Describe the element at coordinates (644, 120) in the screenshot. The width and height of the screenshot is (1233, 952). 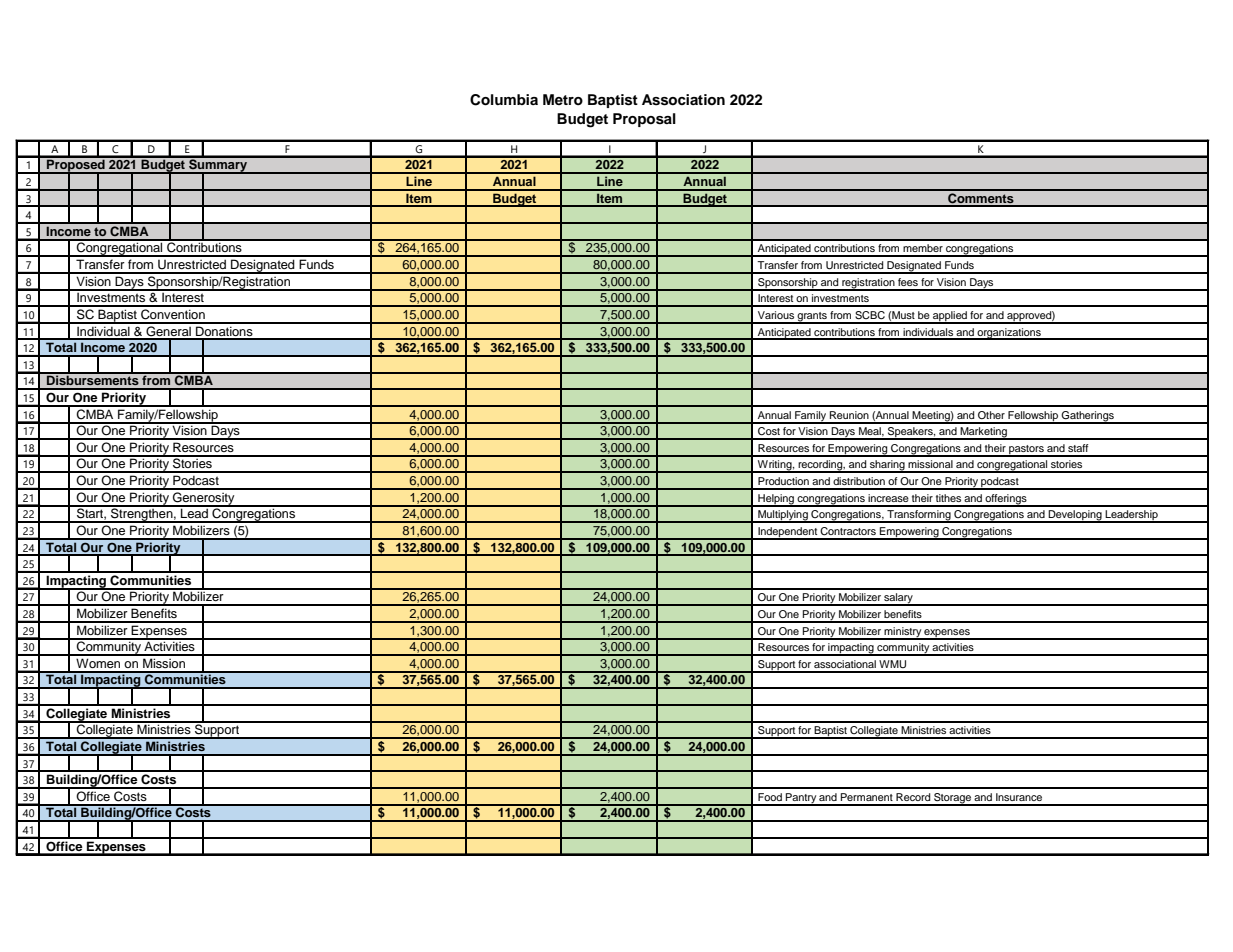
I see `Proposal` at that location.
